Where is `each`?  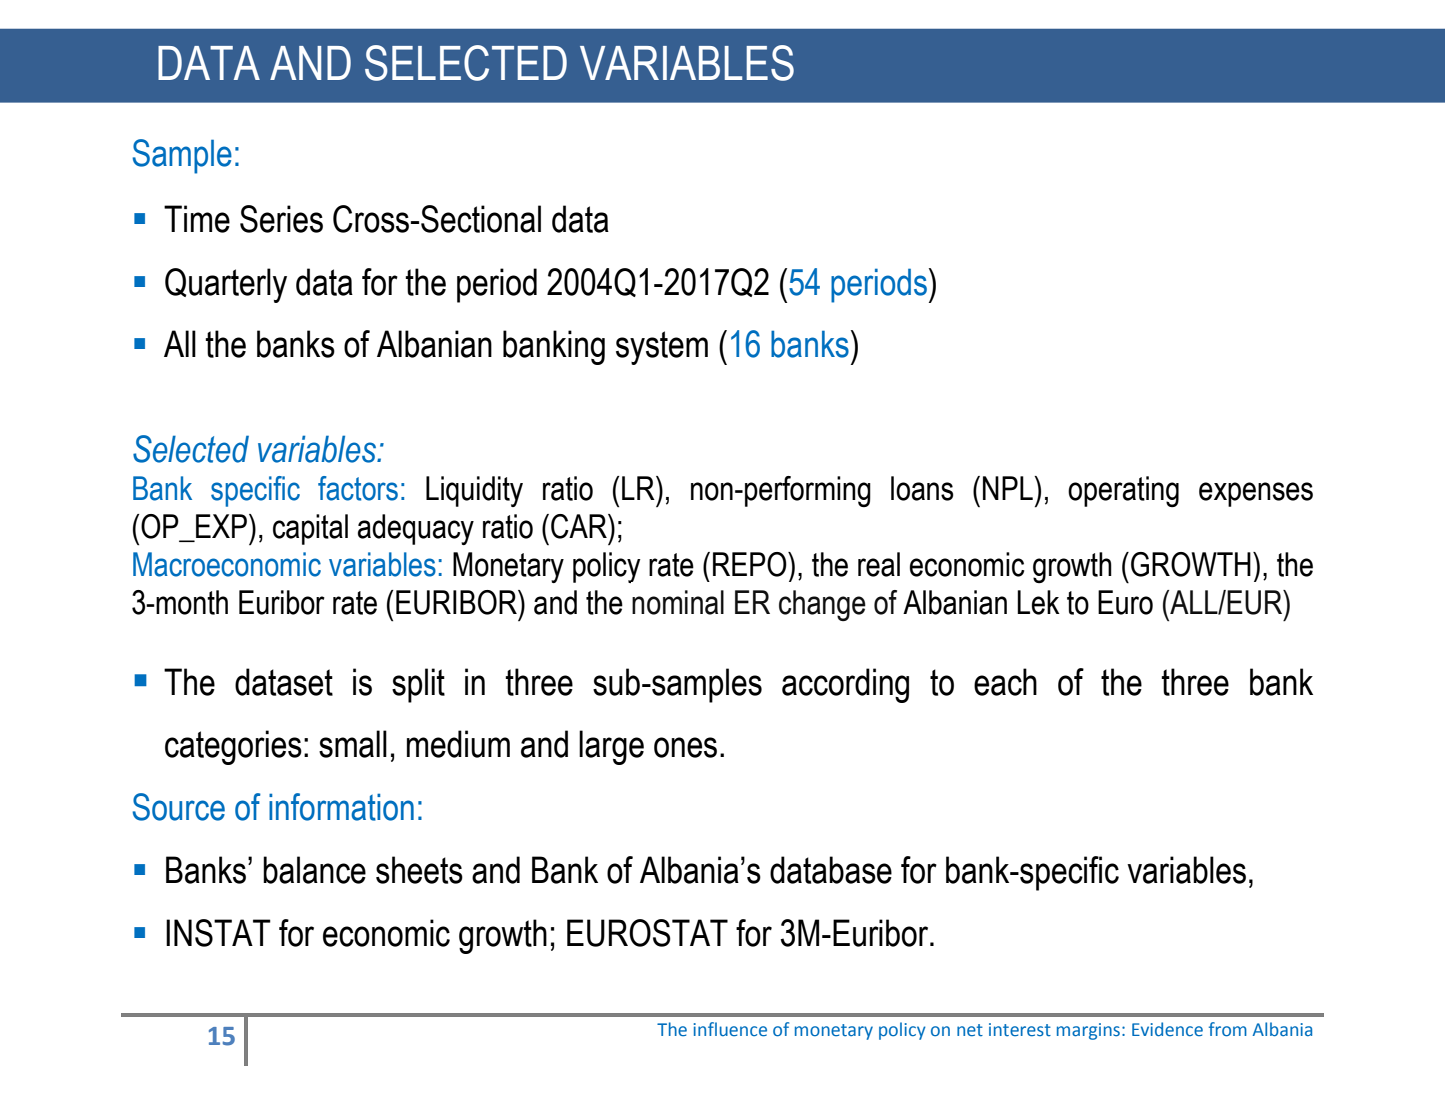
each is located at coordinates (1005, 682).
